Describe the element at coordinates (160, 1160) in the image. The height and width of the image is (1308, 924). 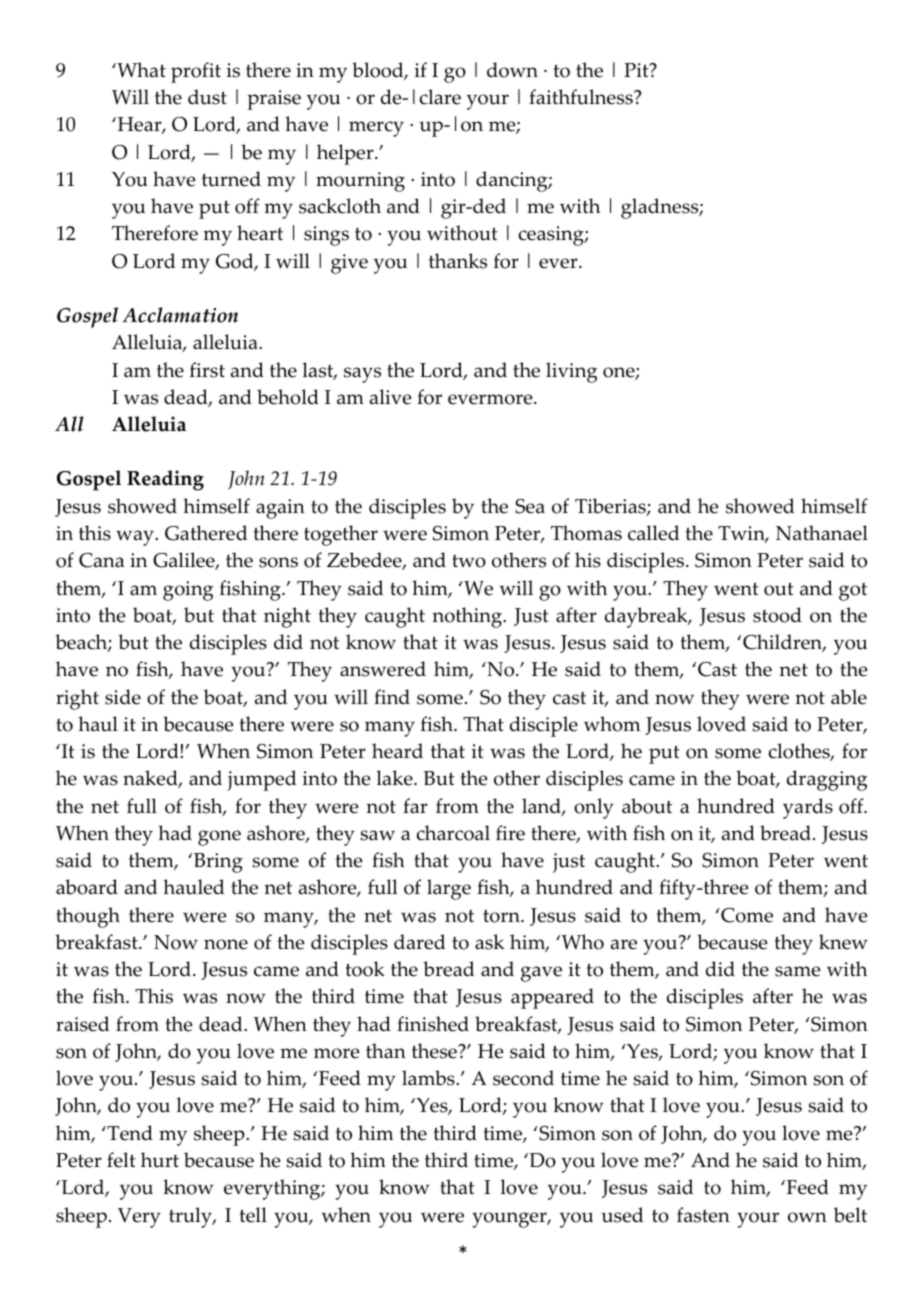
I see `hurt` at that location.
